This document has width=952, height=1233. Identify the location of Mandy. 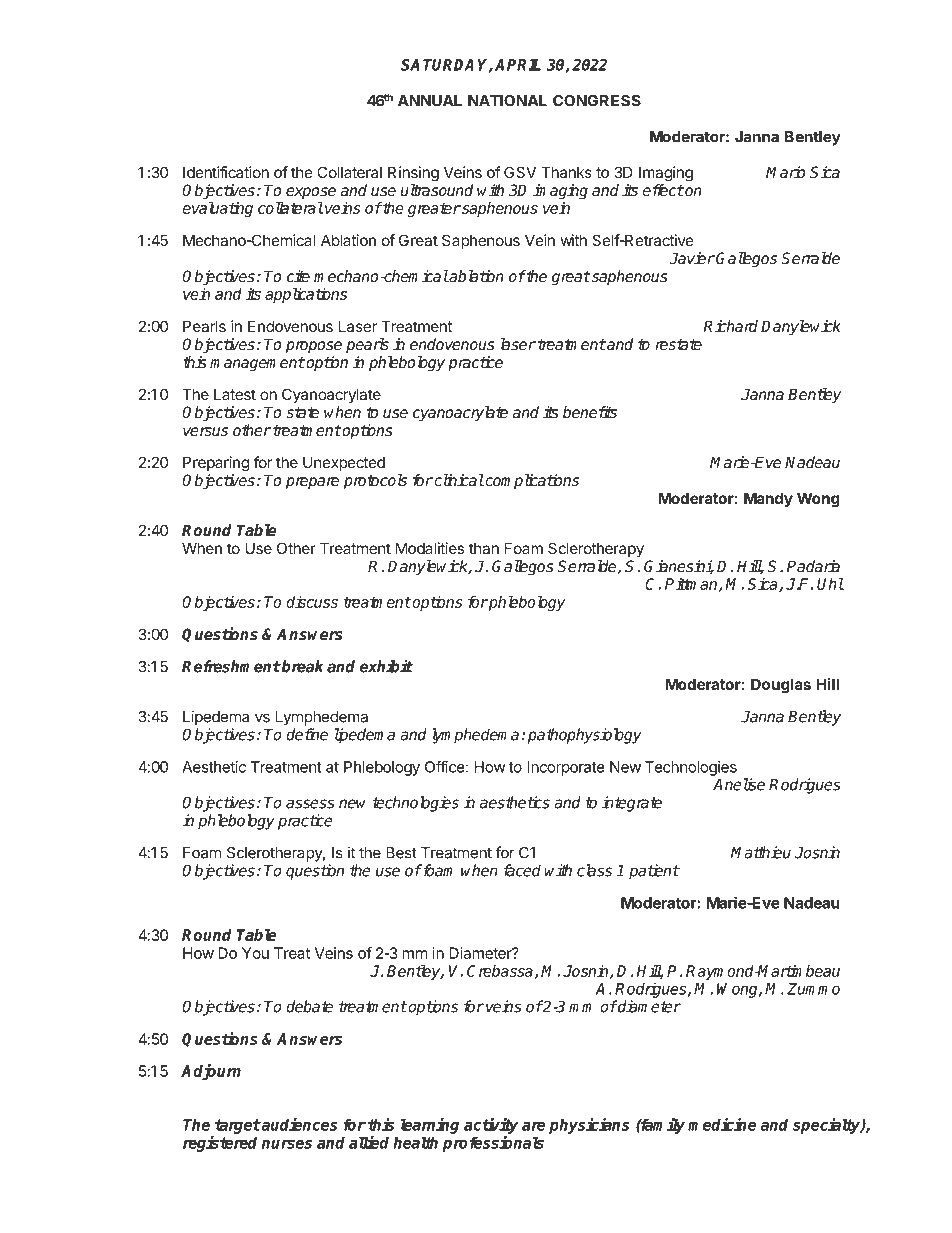
(768, 499).
